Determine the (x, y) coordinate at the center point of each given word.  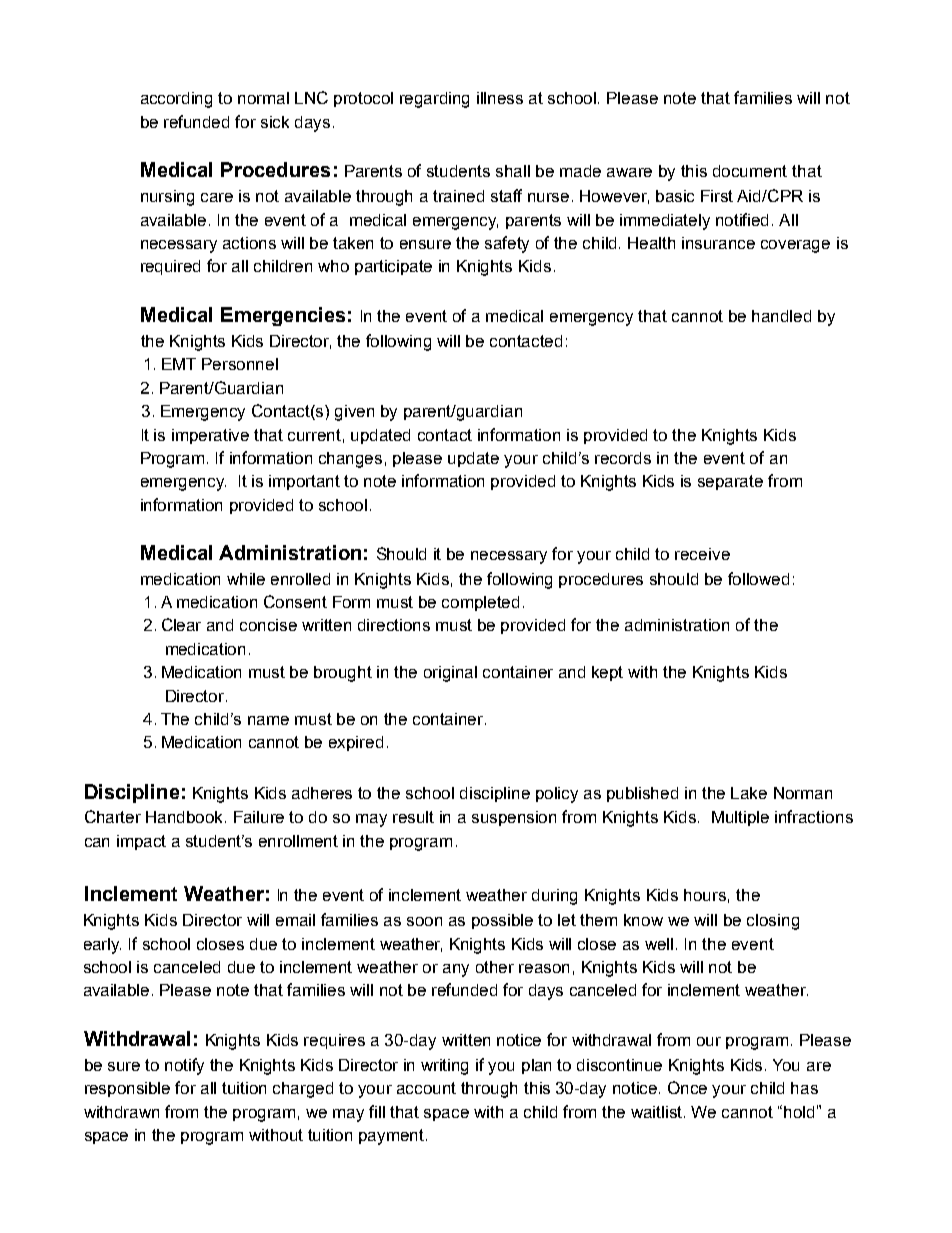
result (413, 817)
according (176, 100)
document (750, 171)
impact (141, 842)
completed (480, 603)
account (426, 1088)
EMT (179, 364)
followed (758, 578)
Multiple (740, 818)
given (354, 413)
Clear (181, 624)
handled (781, 316)
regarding (434, 100)
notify (184, 1066)
